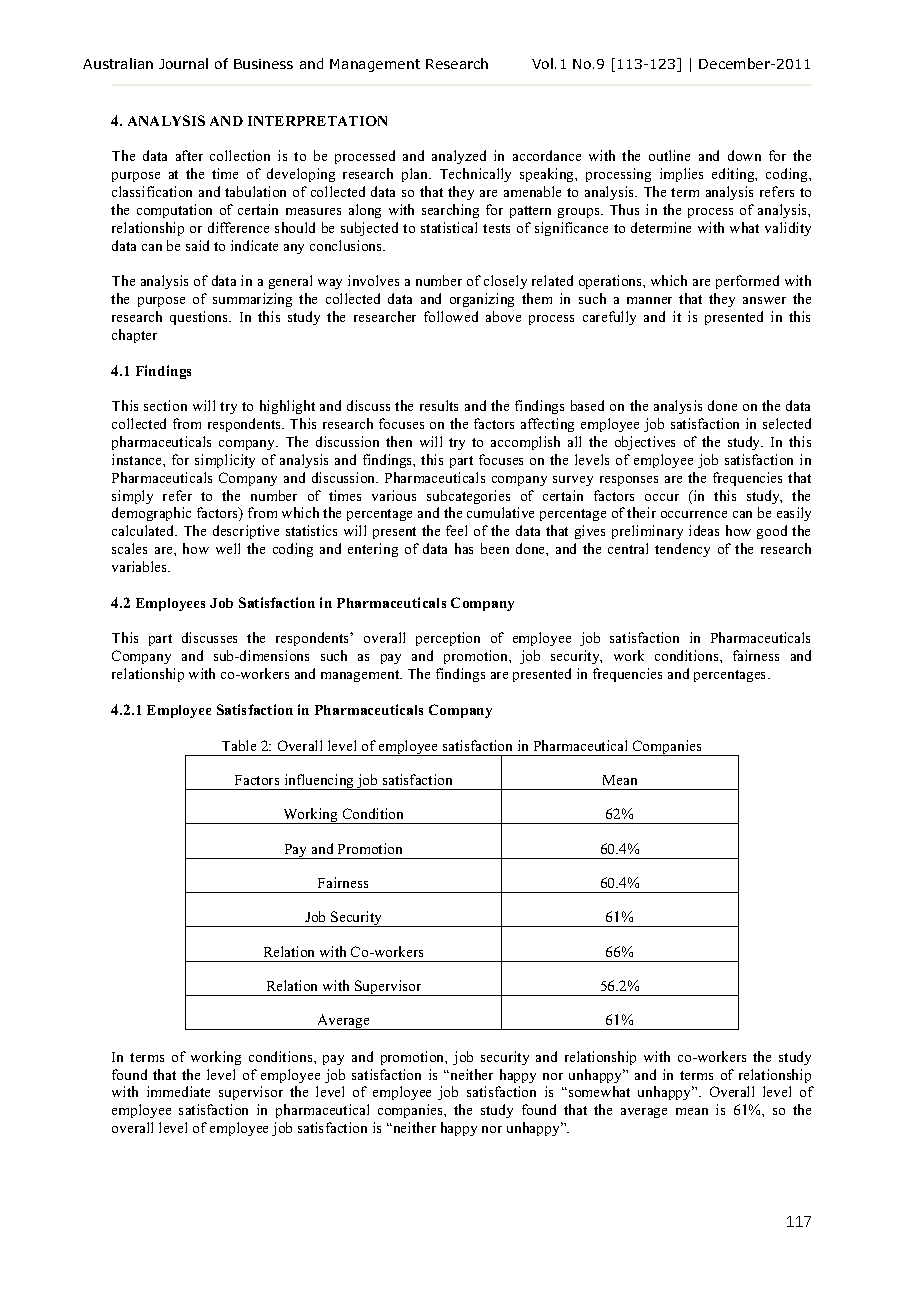  I want to click on down, so click(744, 155).
